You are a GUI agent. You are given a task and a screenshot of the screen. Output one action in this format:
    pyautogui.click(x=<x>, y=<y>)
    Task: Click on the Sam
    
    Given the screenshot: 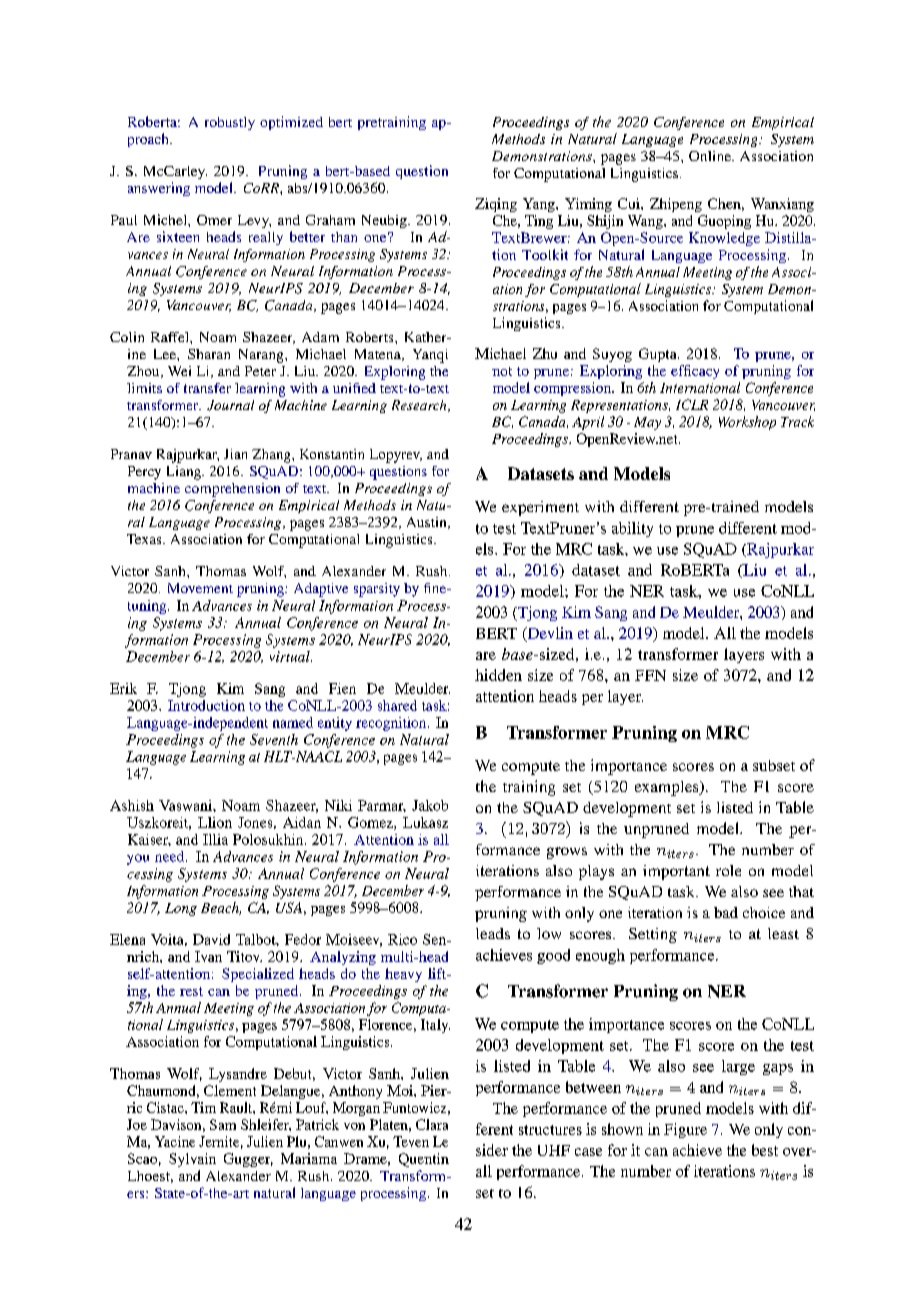 What is the action you would take?
    pyautogui.click(x=223, y=1124)
